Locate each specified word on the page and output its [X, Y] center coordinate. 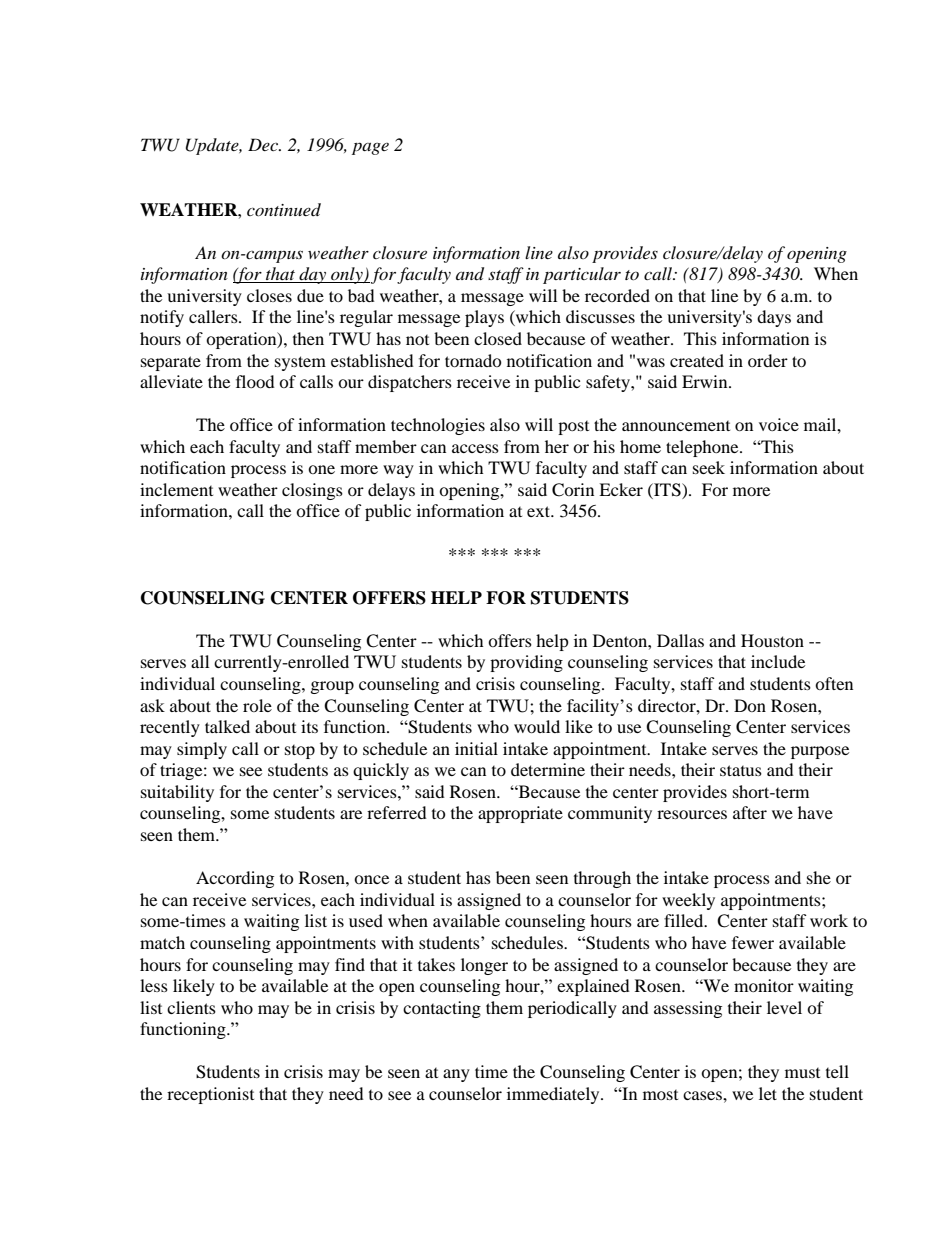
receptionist [210, 1095]
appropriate [520, 814]
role [257, 705]
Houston [772, 640]
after [750, 812]
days [774, 318]
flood [255, 381]
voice [779, 424]
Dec [264, 144]
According [235, 879]
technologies [438, 426]
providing [526, 663]
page [370, 148]
